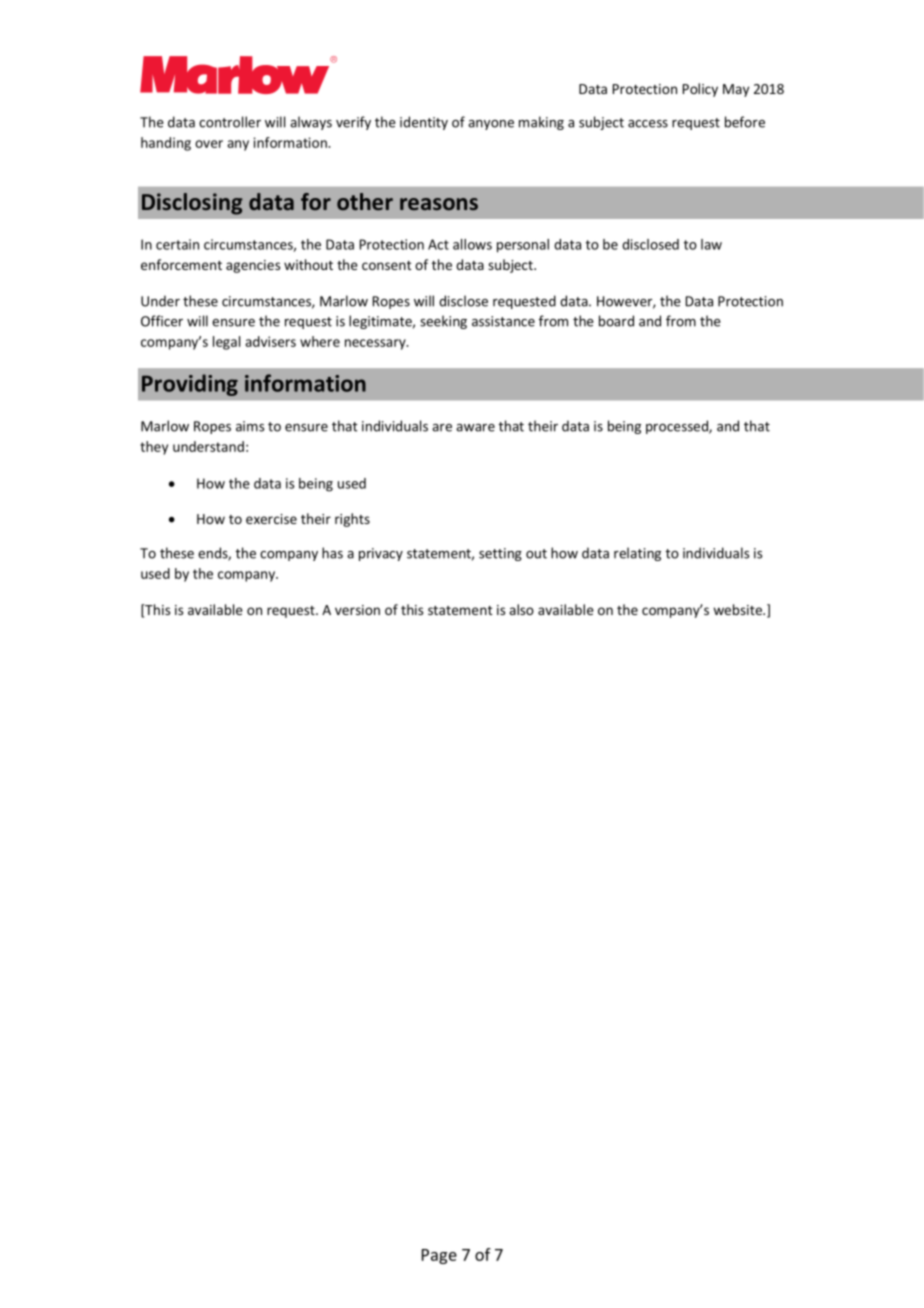 The height and width of the screenshot is (1308, 924). I want to click on website, so click(738, 609).
